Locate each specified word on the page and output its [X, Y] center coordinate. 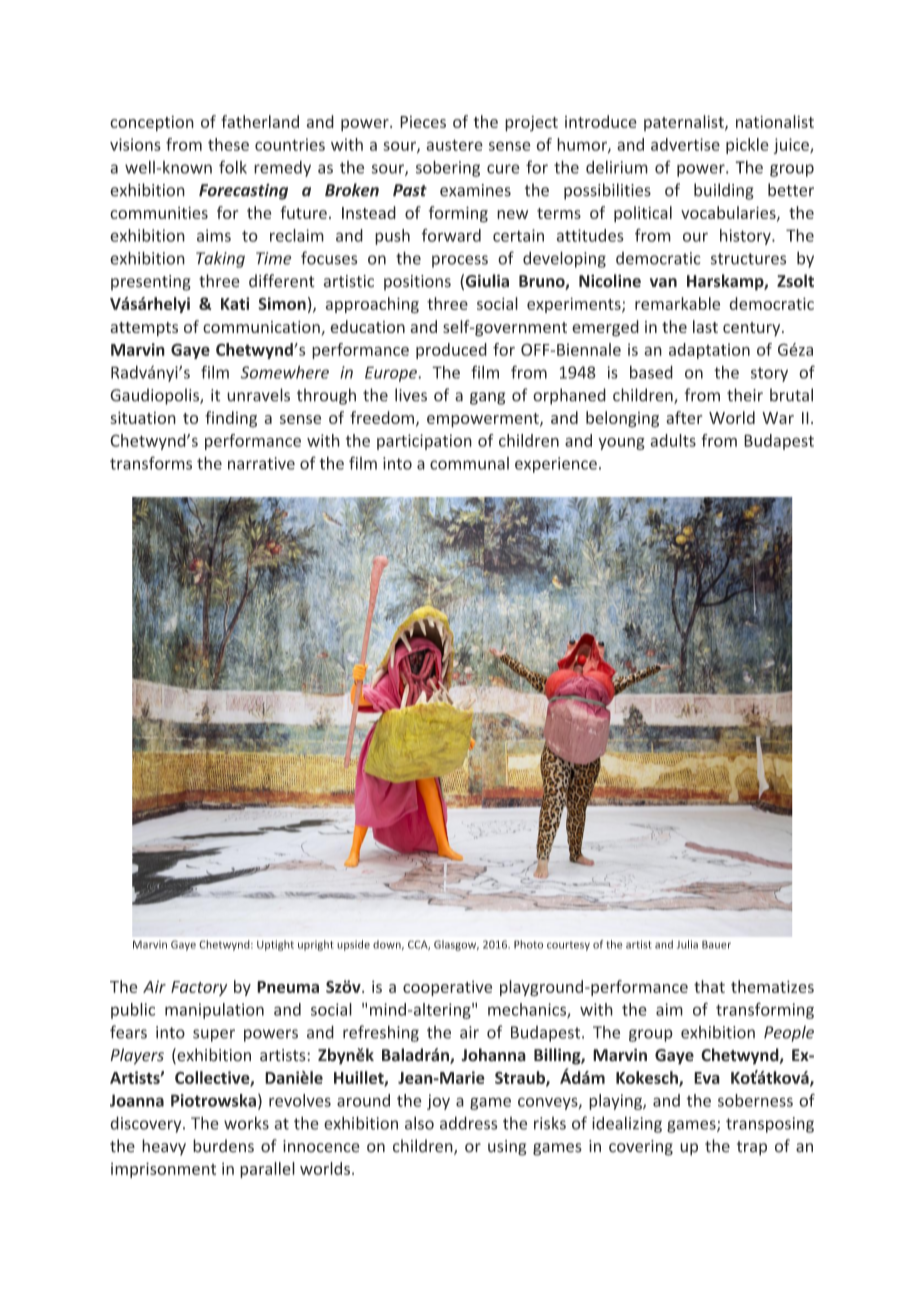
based [651, 372]
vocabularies [729, 213]
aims [214, 235]
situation [143, 417]
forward [451, 235]
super [214, 1035]
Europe [392, 374]
